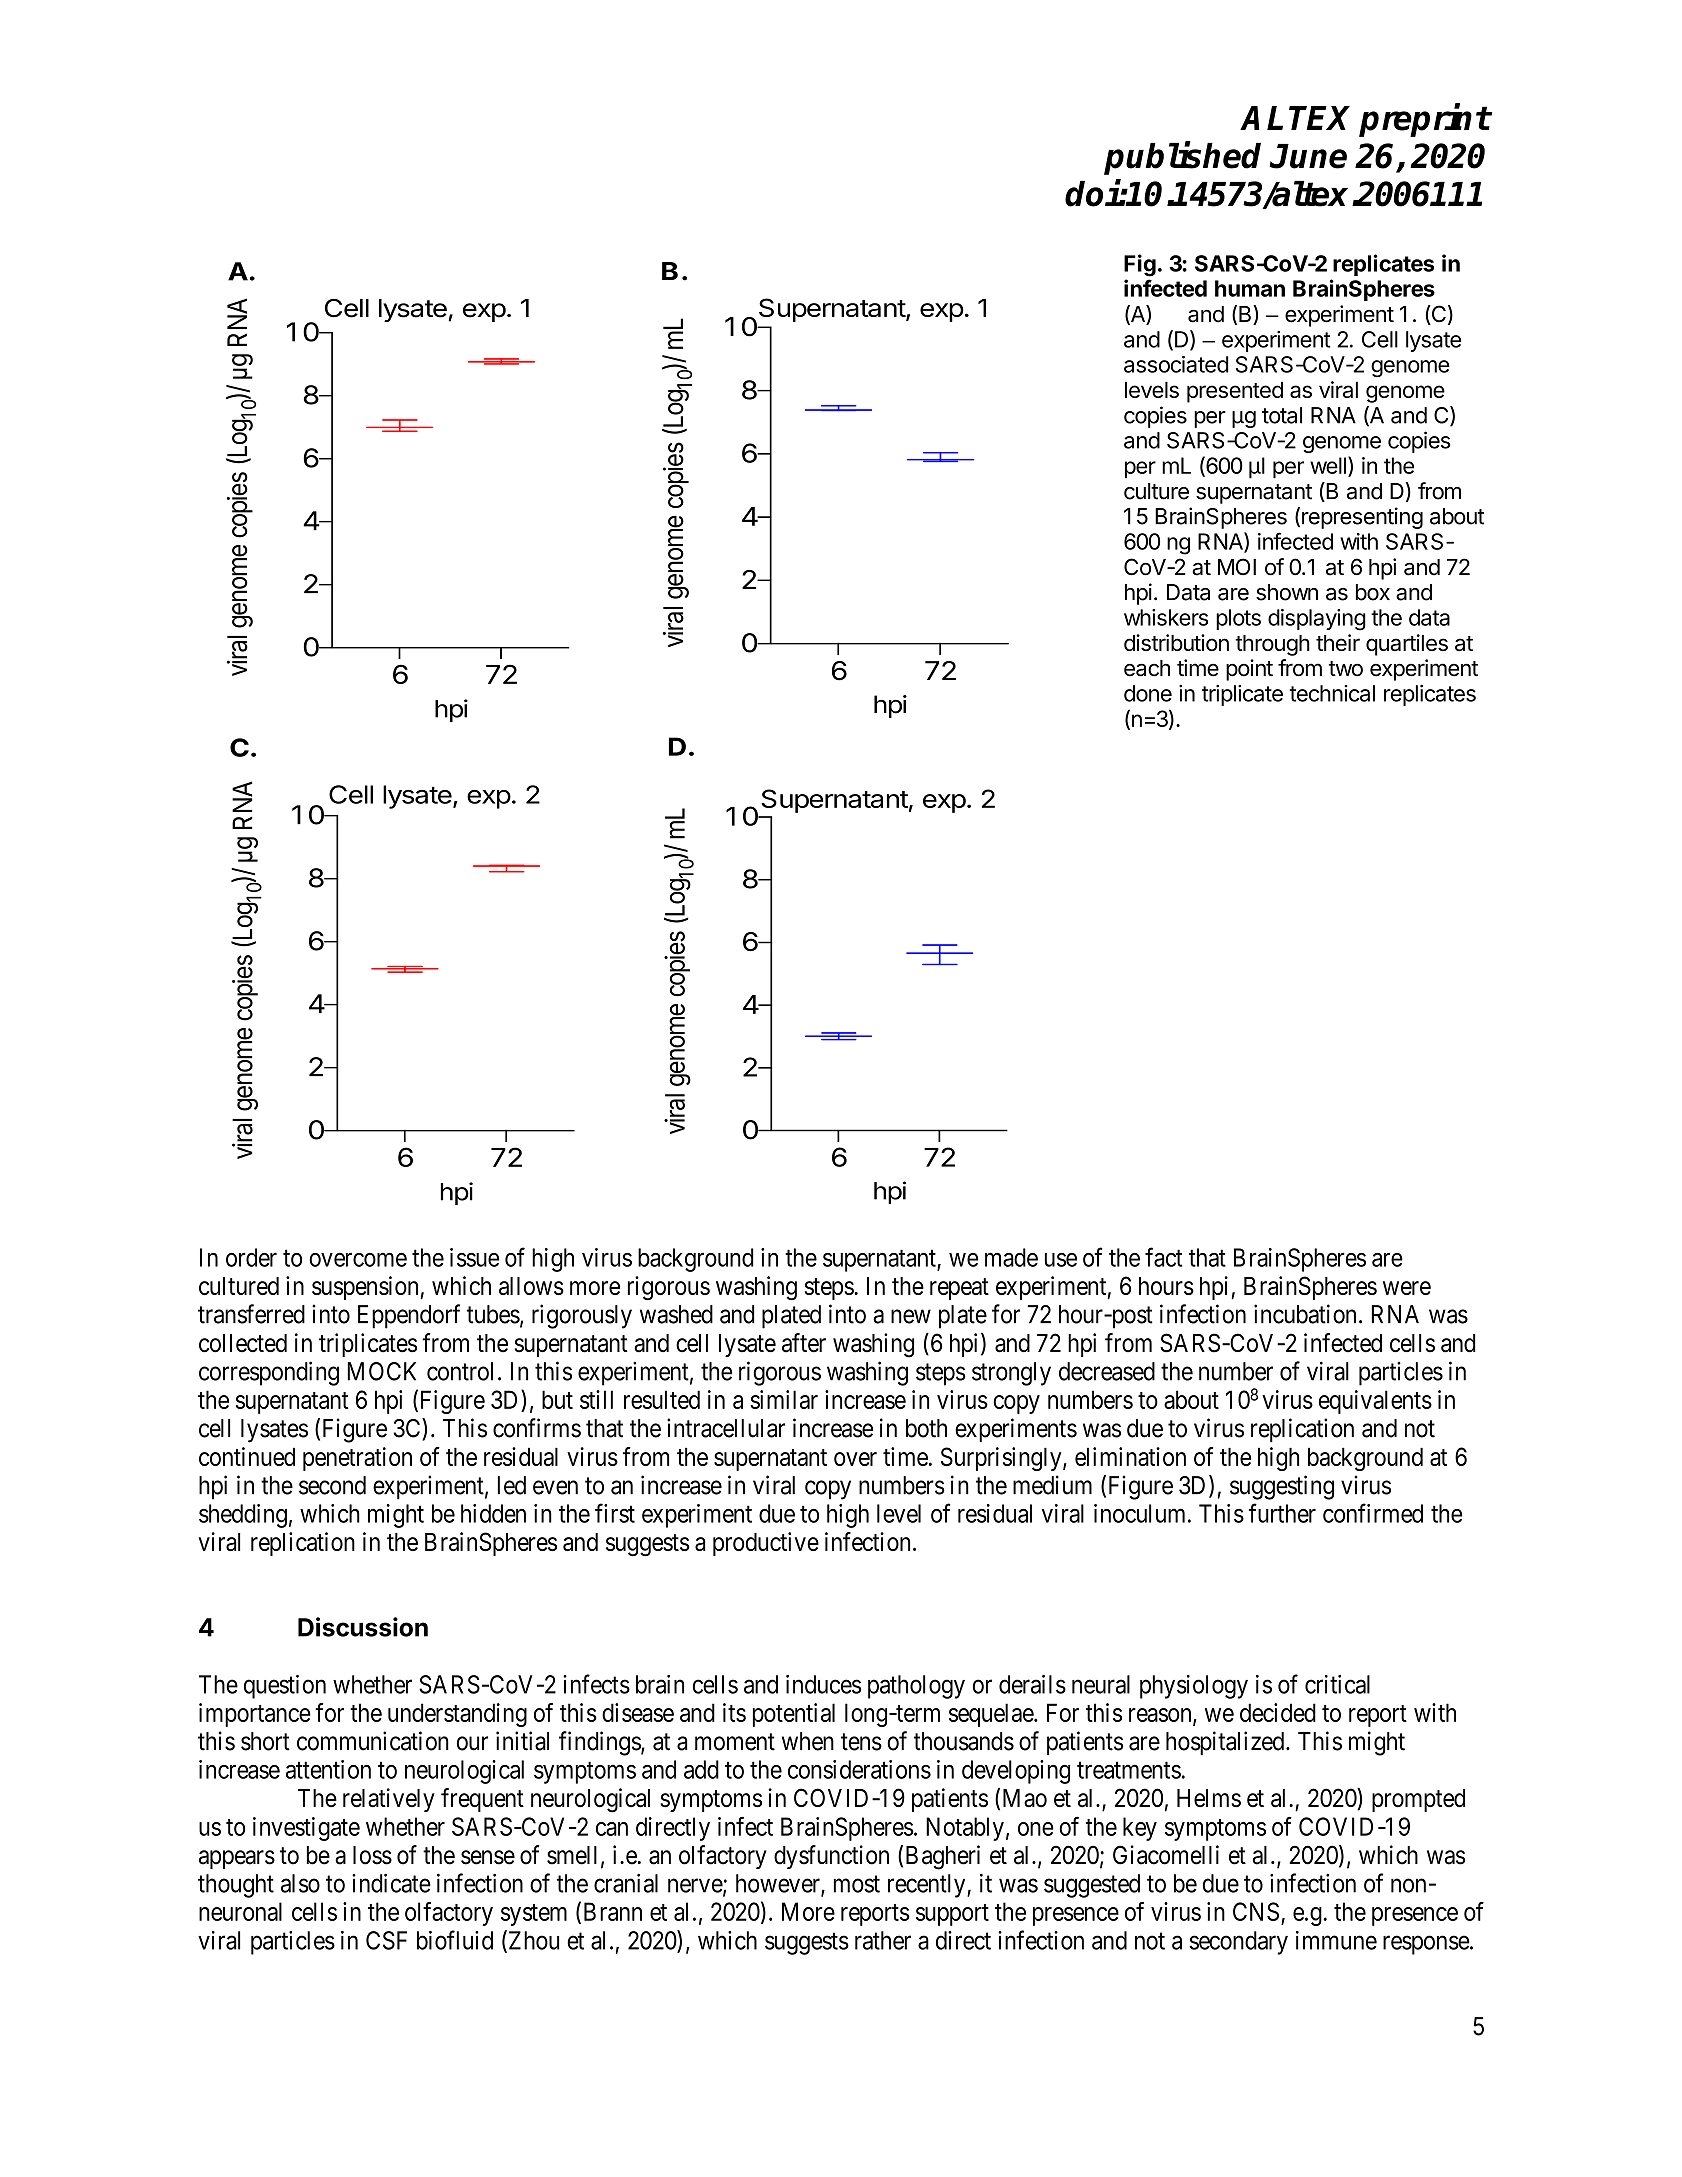 The height and width of the screenshot is (2177, 1682). I want to click on done, so click(1148, 693).
